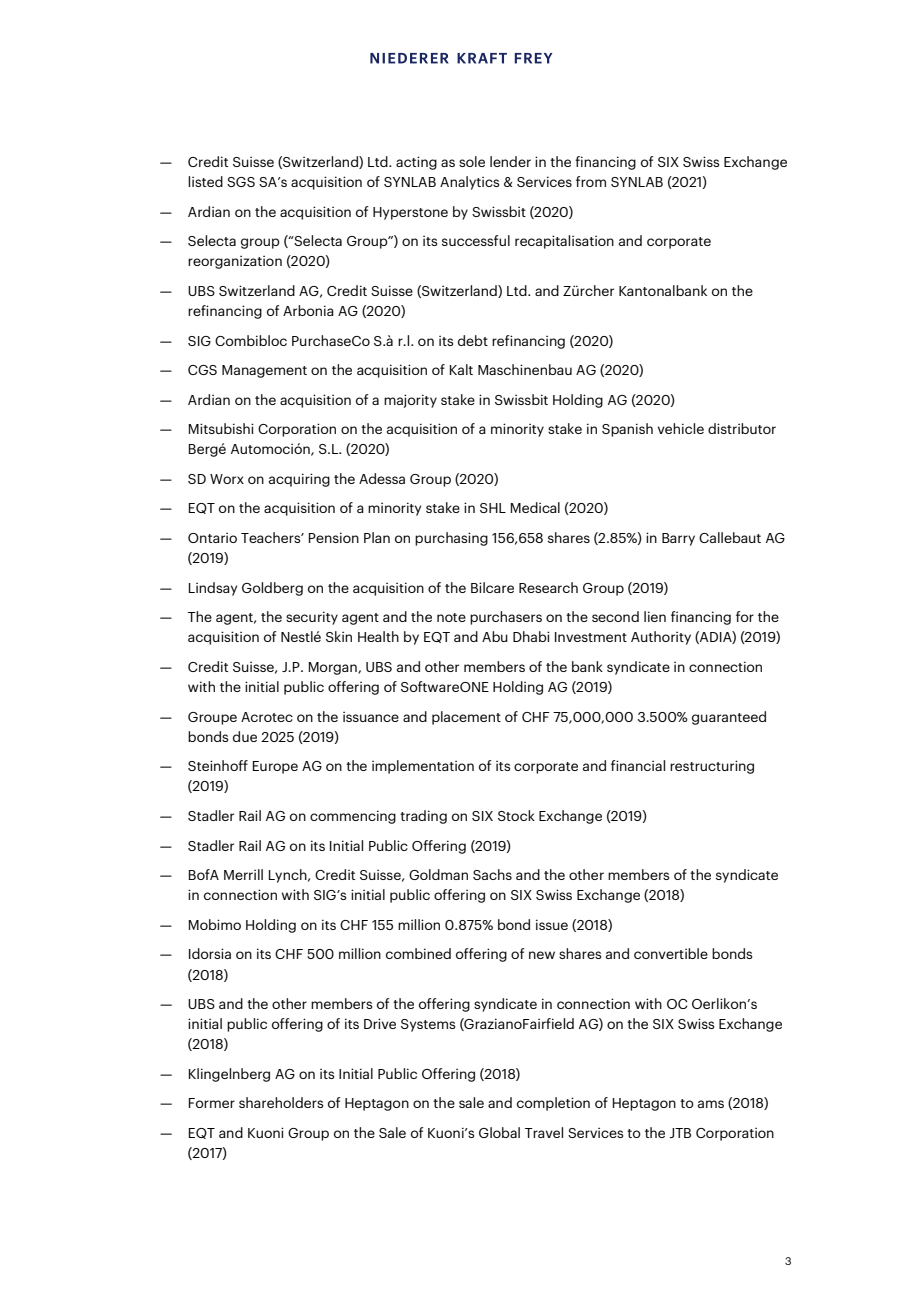 The image size is (924, 1308). I want to click on acquiring, so click(299, 480).
